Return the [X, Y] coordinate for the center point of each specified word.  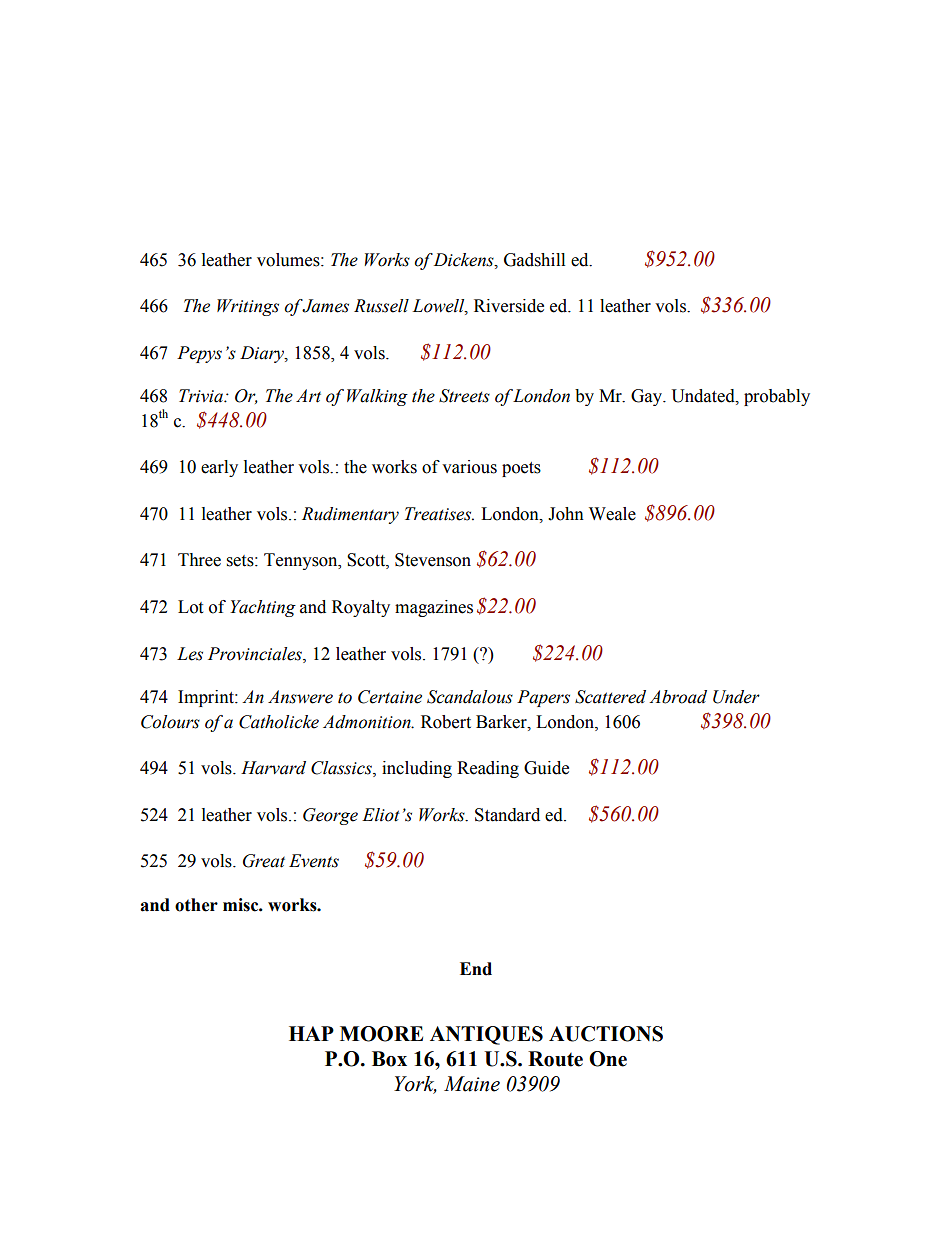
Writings [248, 307]
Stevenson [433, 560]
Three [199, 560]
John [566, 514]
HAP [311, 1033]
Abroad [678, 697]
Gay [648, 397]
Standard [507, 815]
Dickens [465, 260]
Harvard [273, 768]
